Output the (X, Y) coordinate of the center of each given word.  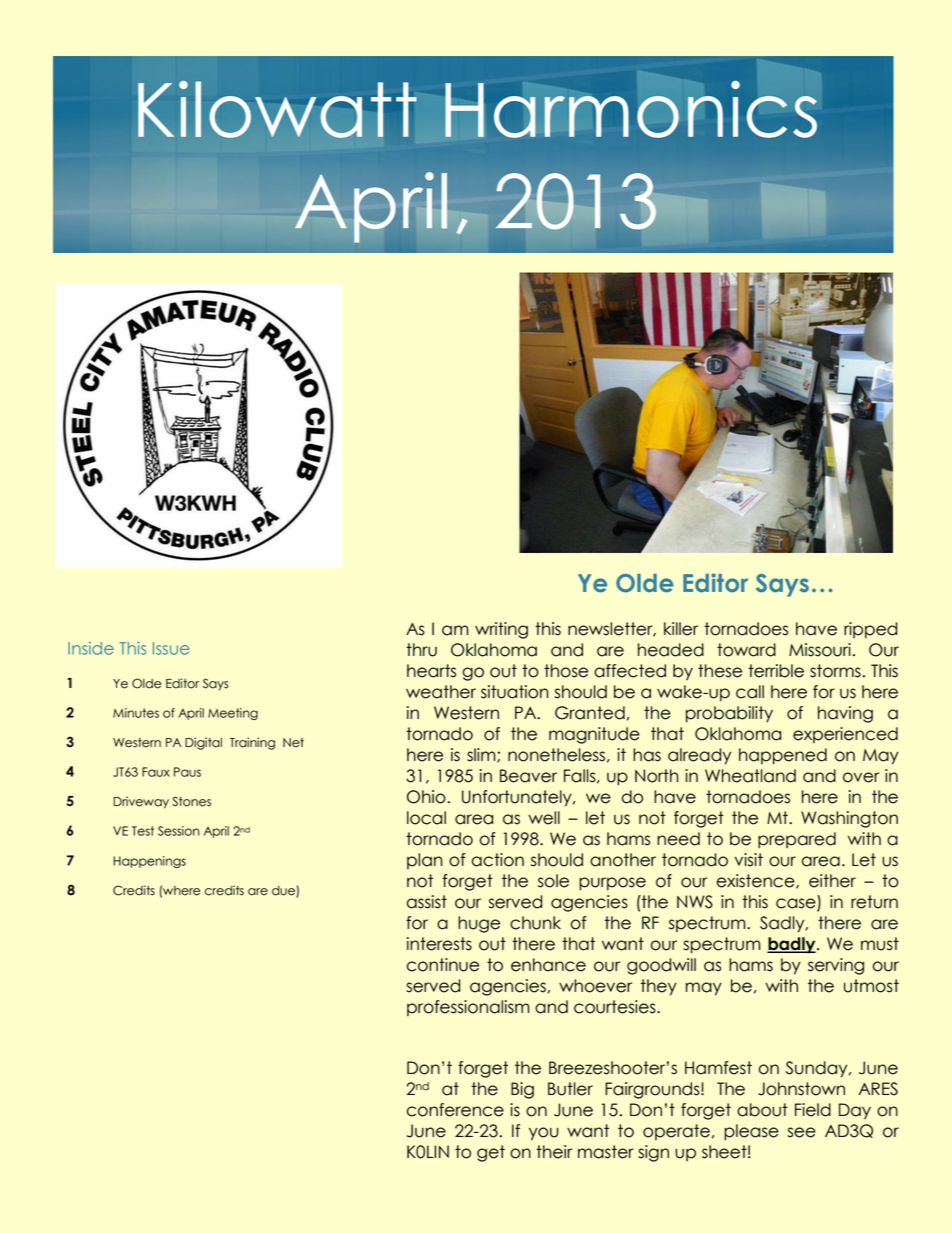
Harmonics (631, 109)
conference (455, 1110)
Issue (171, 648)
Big (522, 1090)
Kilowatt (277, 109)
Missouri (820, 650)
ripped (870, 630)
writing (501, 630)
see (802, 1132)
